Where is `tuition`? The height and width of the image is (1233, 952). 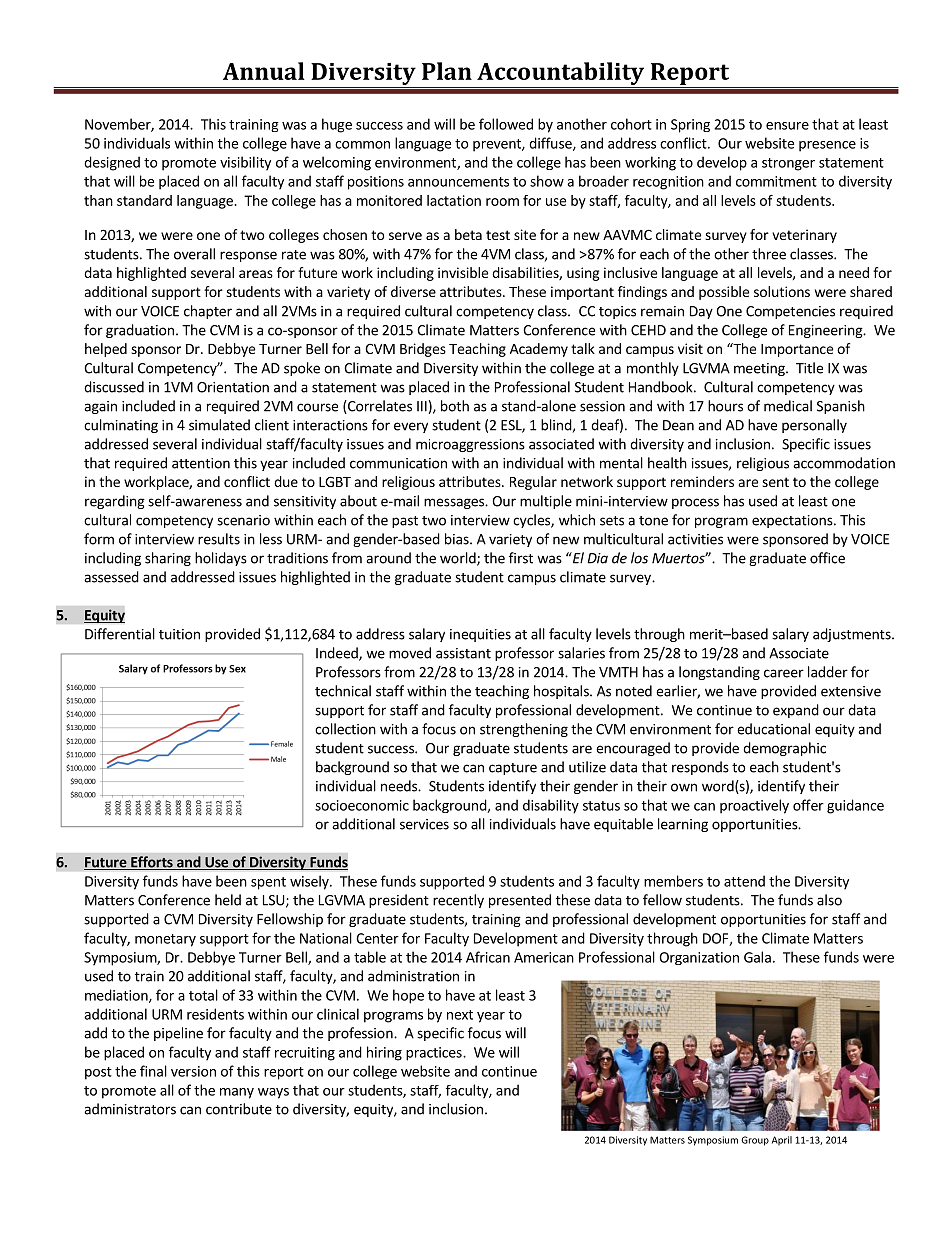
tuition is located at coordinates (179, 634).
